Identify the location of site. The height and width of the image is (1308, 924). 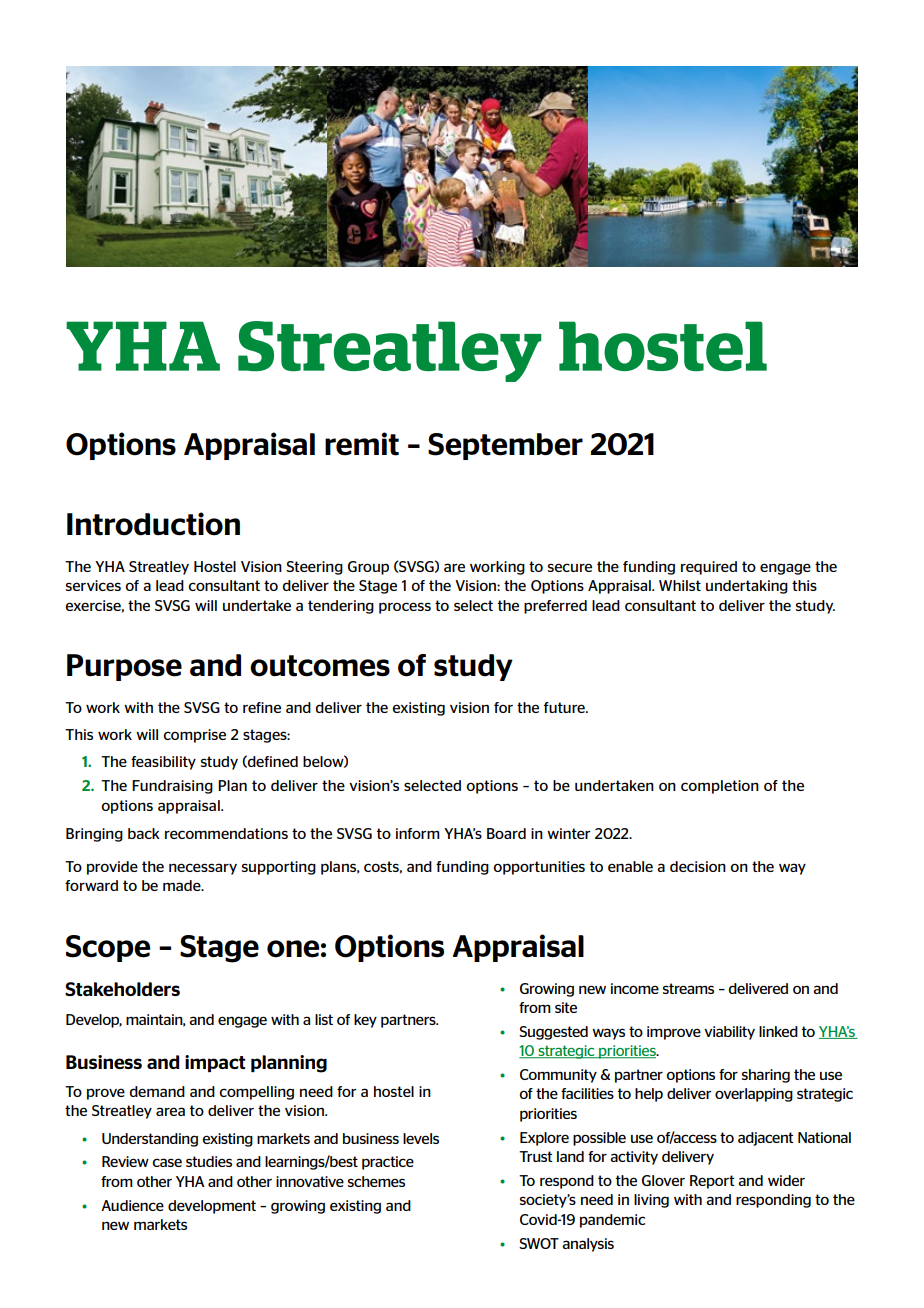
(566, 1007).
